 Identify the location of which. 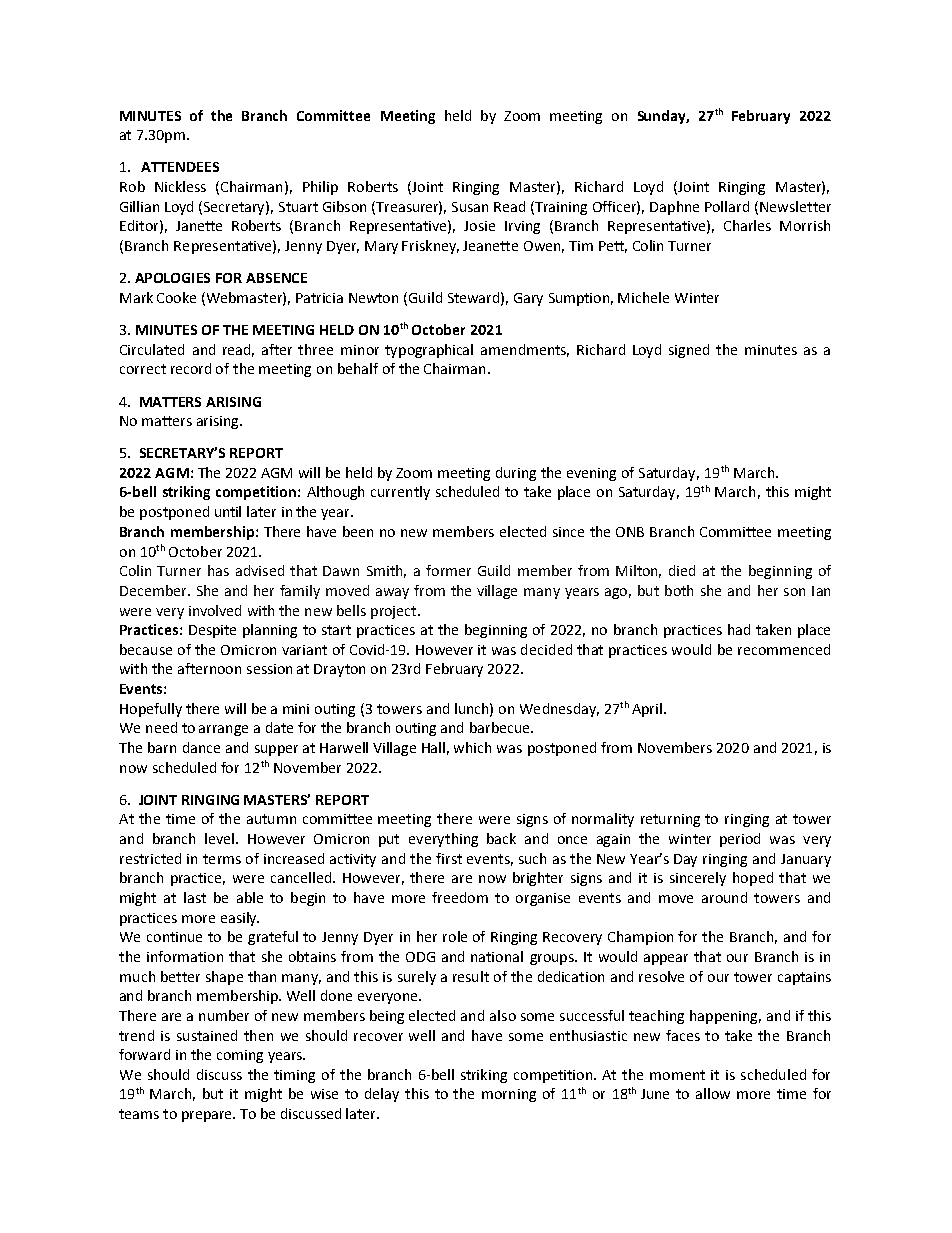
(472, 747).
